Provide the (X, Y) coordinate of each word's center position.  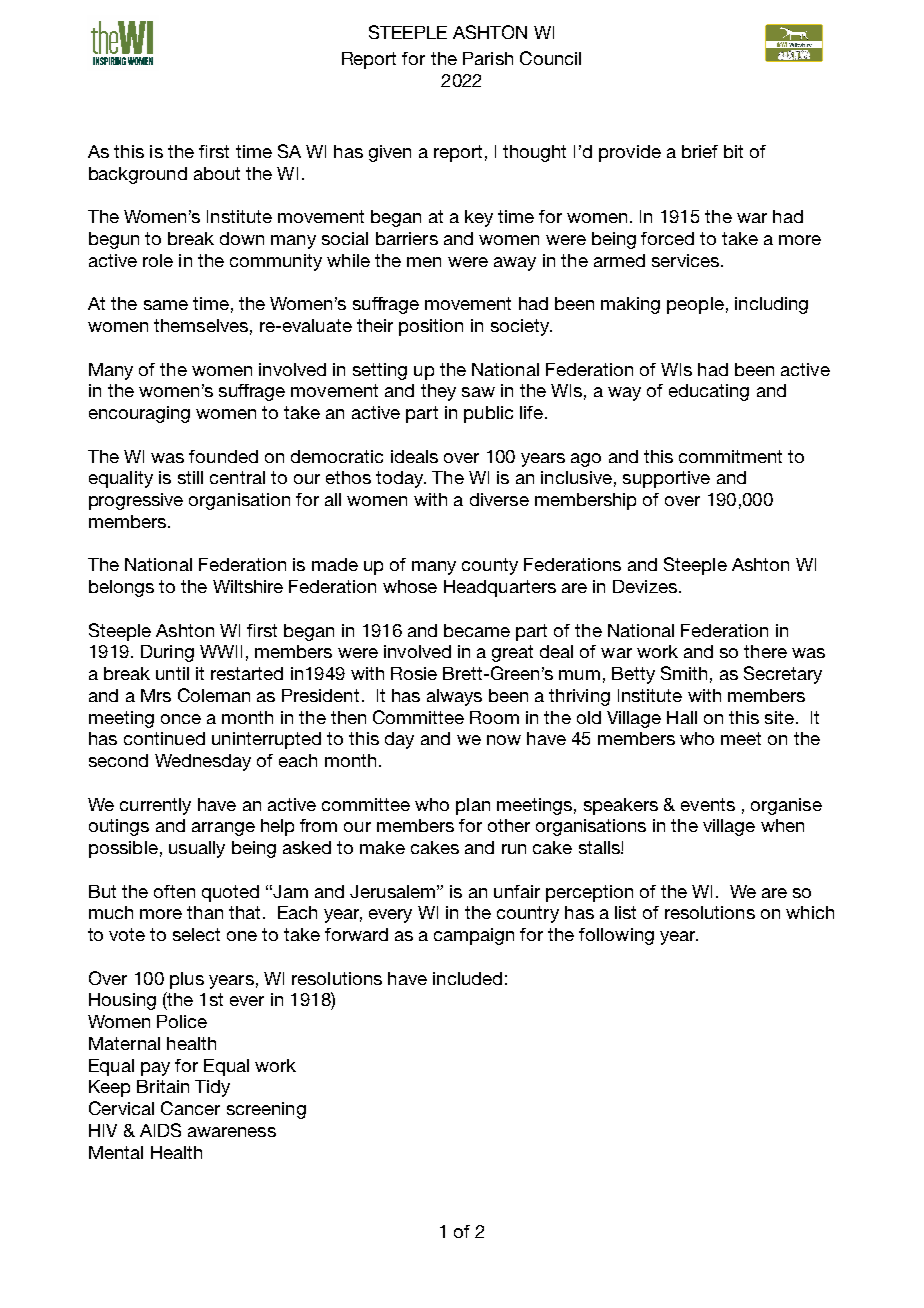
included (467, 978)
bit (733, 151)
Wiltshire (248, 586)
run (514, 849)
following (616, 936)
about (217, 173)
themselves (201, 325)
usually (197, 849)
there (765, 651)
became (477, 630)
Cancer (190, 1108)
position (431, 327)
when (782, 825)
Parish (488, 58)
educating (709, 392)
